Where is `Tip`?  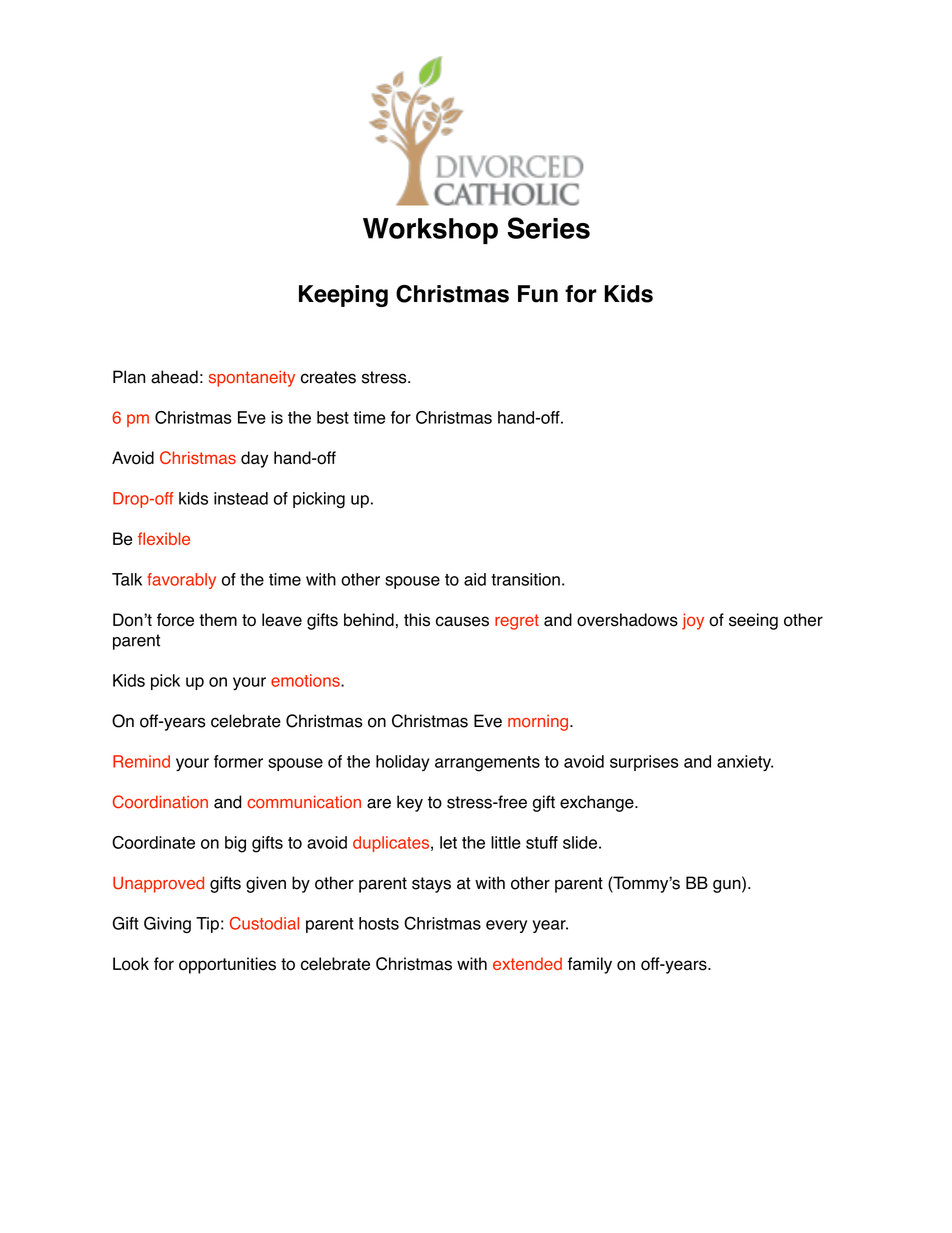
Tip is located at coordinates (207, 925).
